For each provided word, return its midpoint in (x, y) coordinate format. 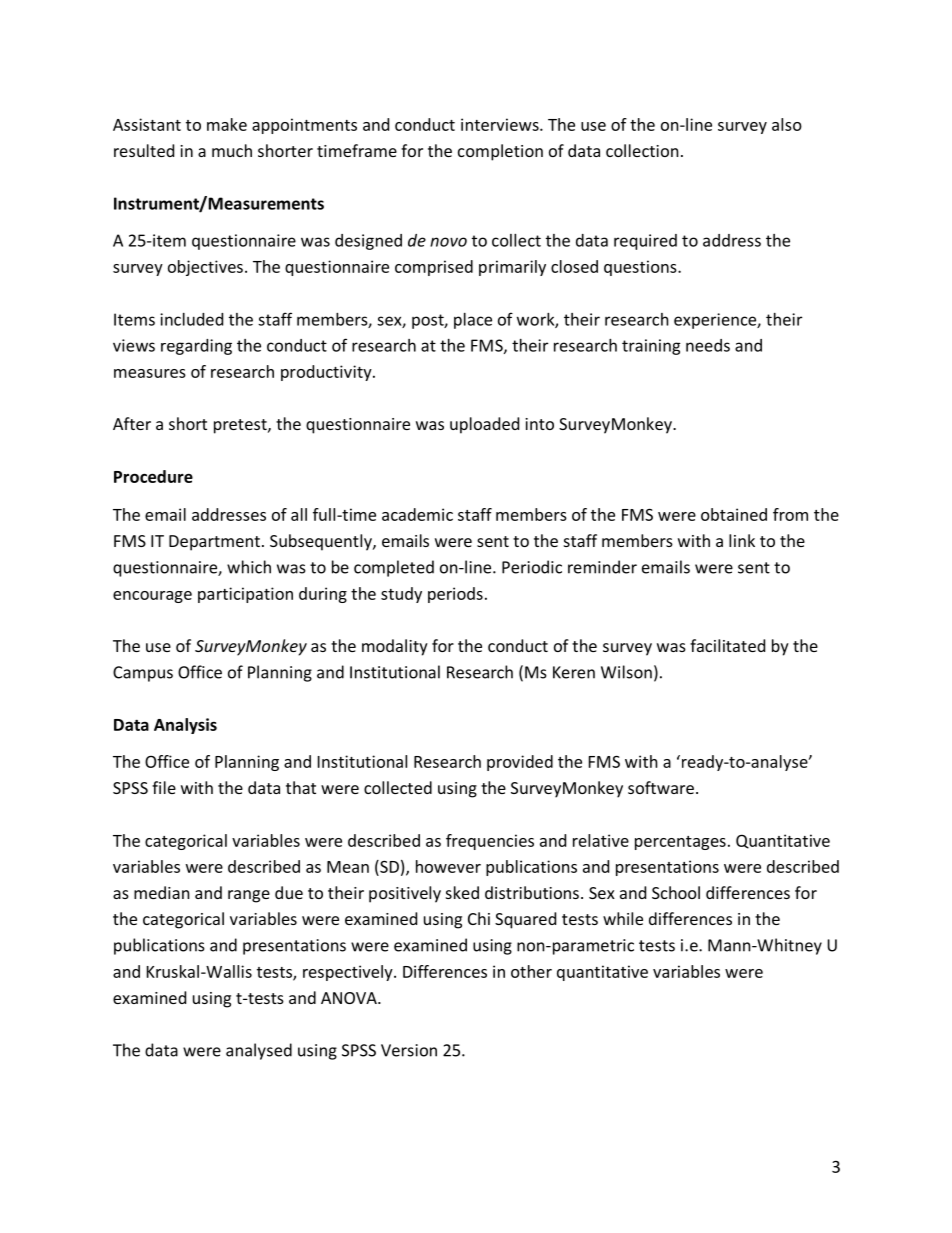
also (787, 124)
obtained (734, 514)
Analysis (185, 726)
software (661, 787)
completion (500, 152)
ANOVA (350, 998)
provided (520, 763)
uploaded (484, 425)
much (232, 150)
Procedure (153, 476)
